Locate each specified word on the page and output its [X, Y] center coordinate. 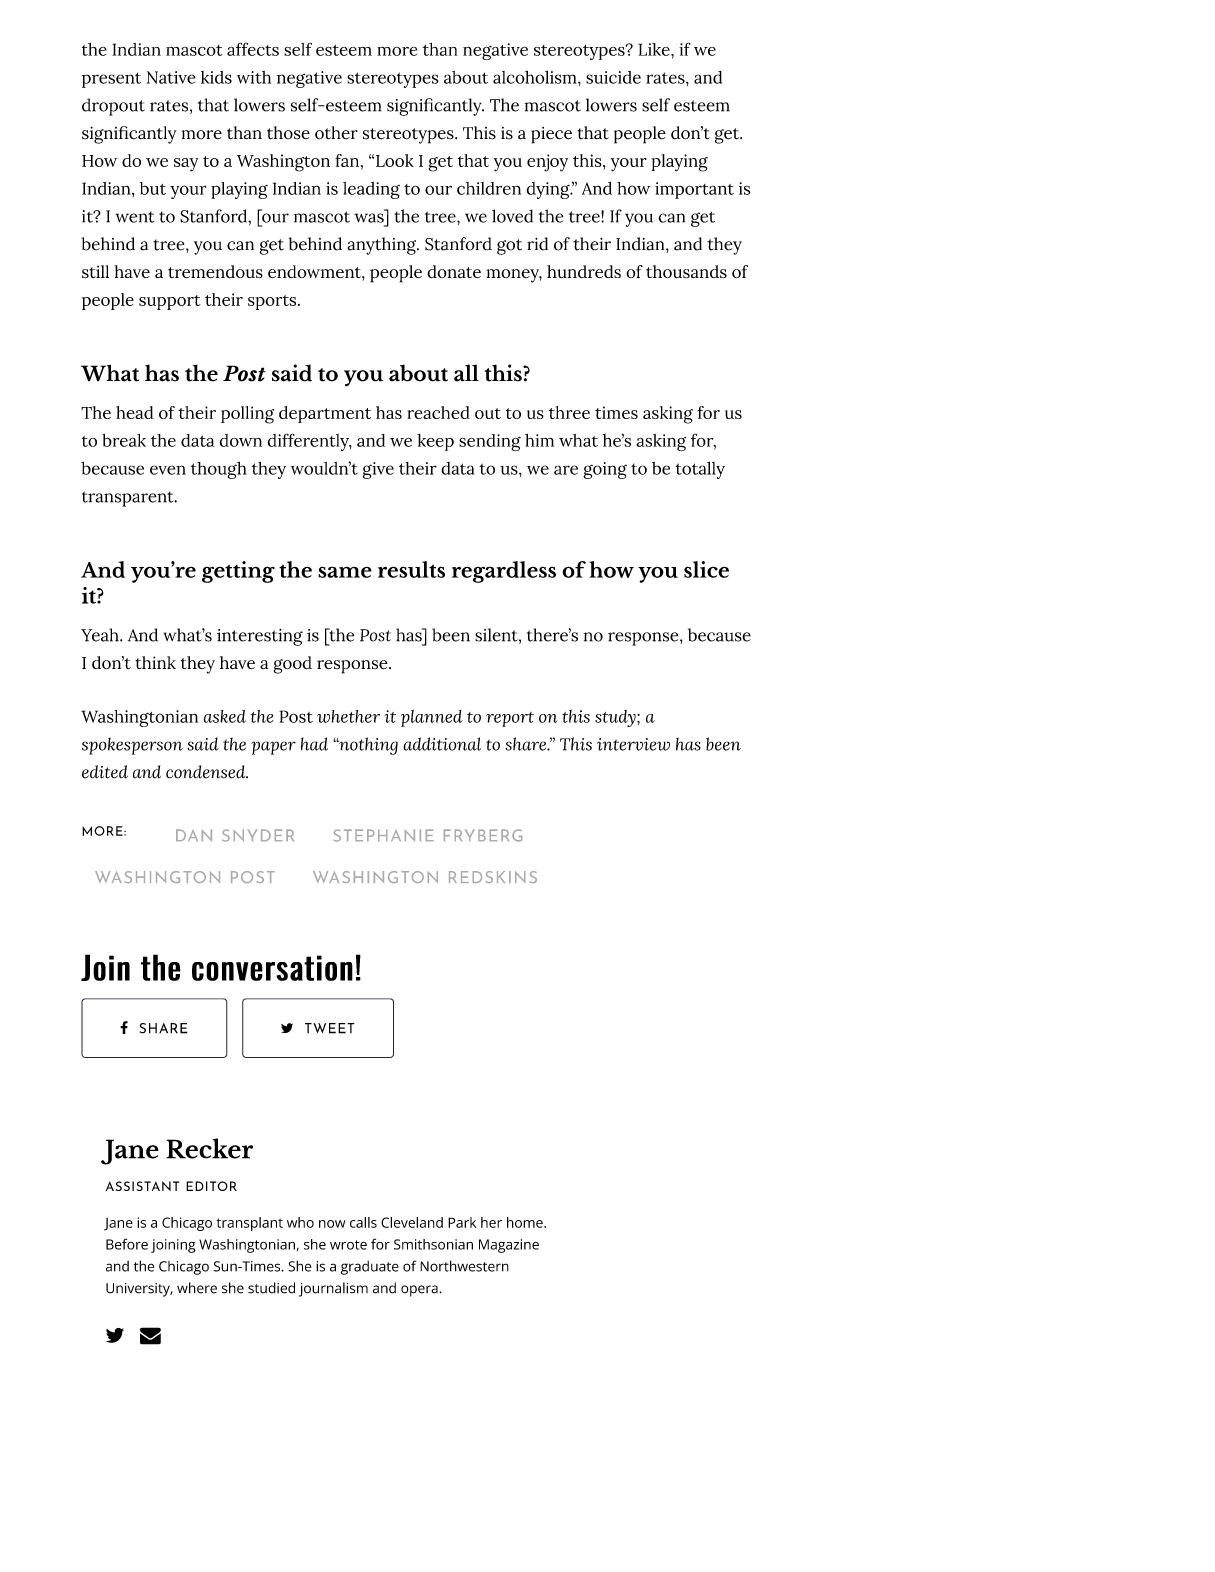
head [135, 412]
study [616, 718]
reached [438, 412]
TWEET [330, 1028]
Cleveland [412, 1222]
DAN [194, 835]
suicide [613, 77]
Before [127, 1244]
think [155, 662]
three [569, 412]
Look [395, 160]
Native [171, 77]
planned [431, 718]
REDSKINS [493, 877]
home [526, 1222]
